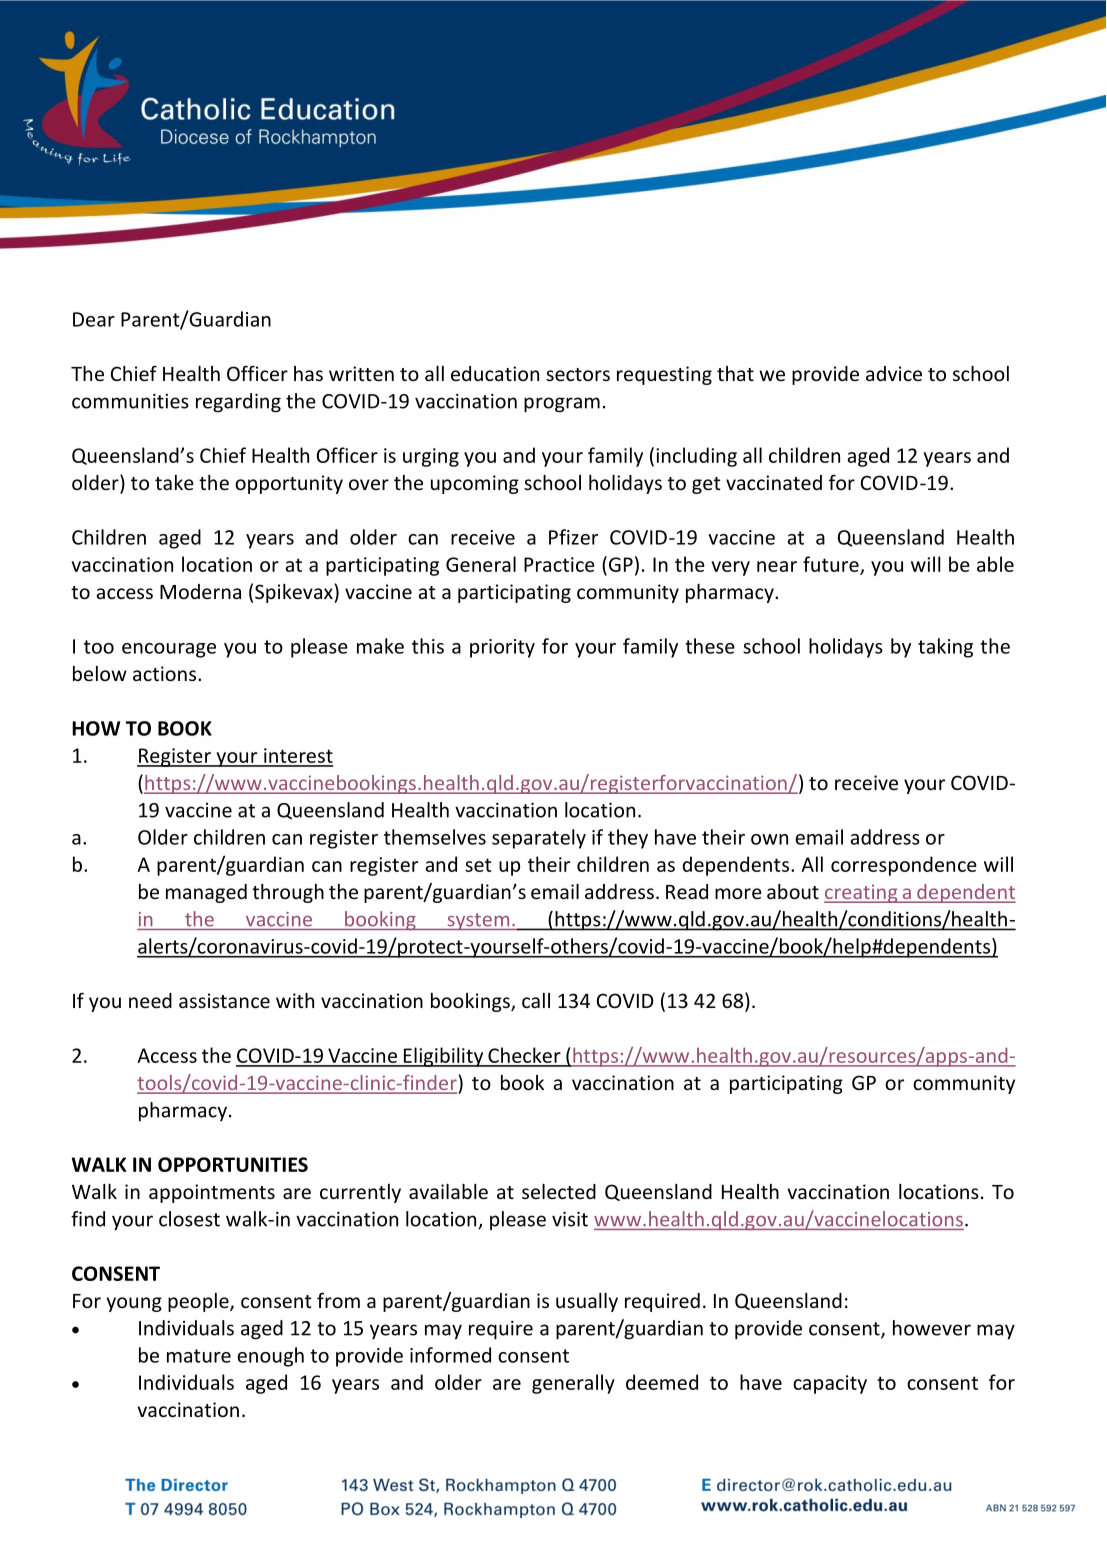  I want to click on regarding, so click(238, 403).
